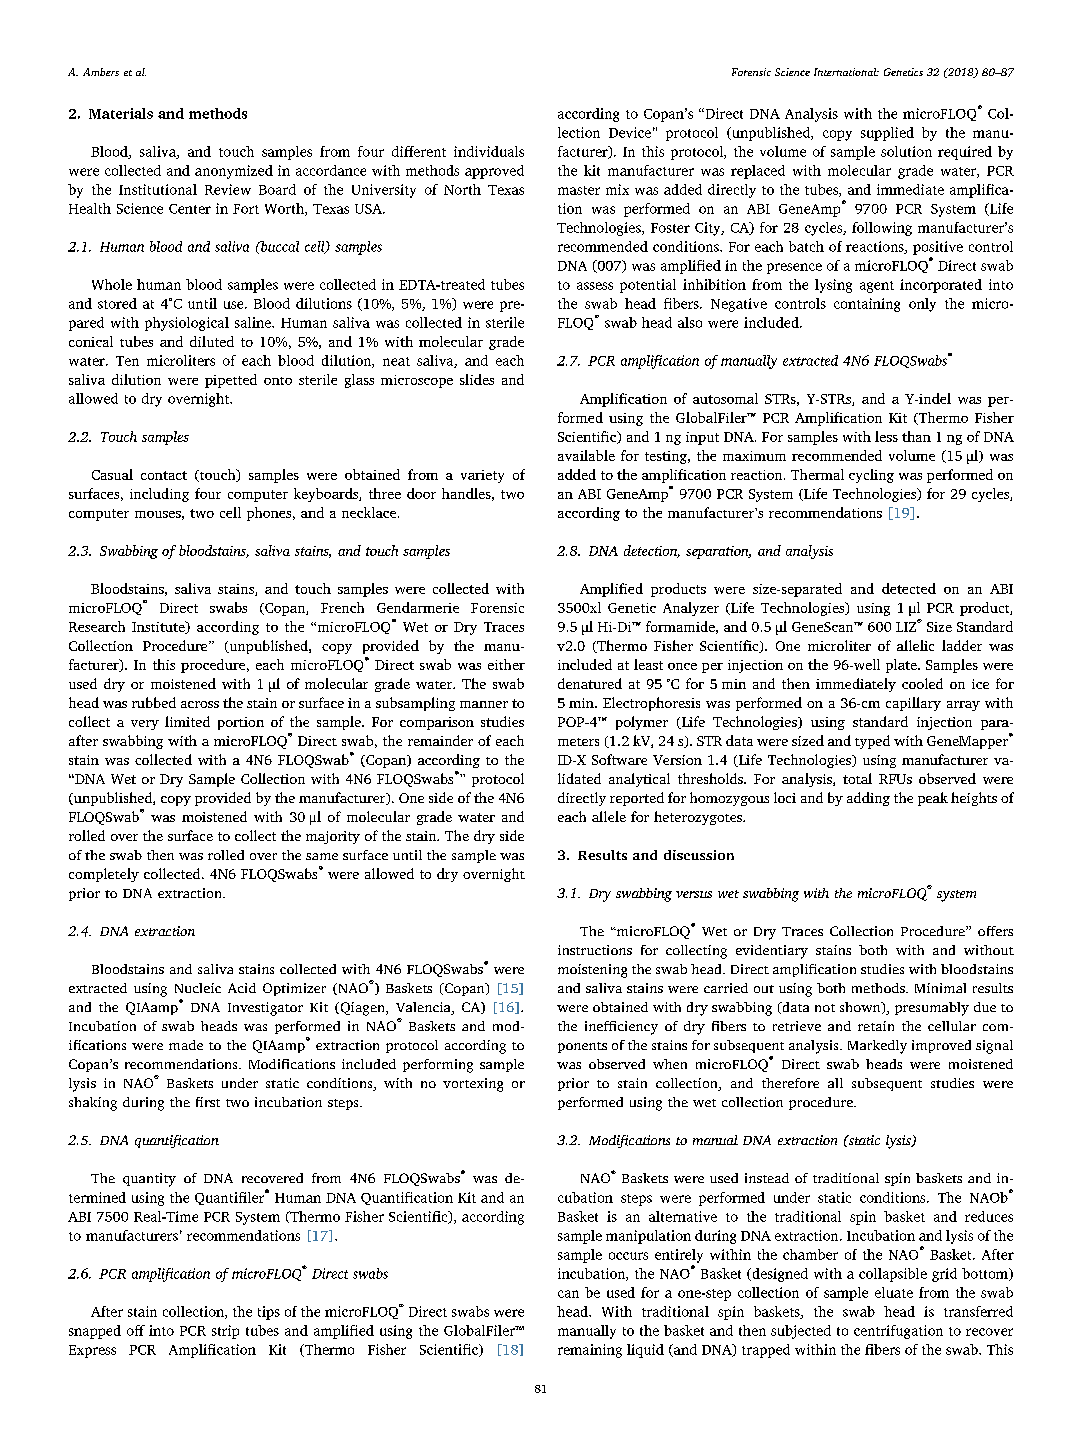  I want to click on including, so click(159, 495).
